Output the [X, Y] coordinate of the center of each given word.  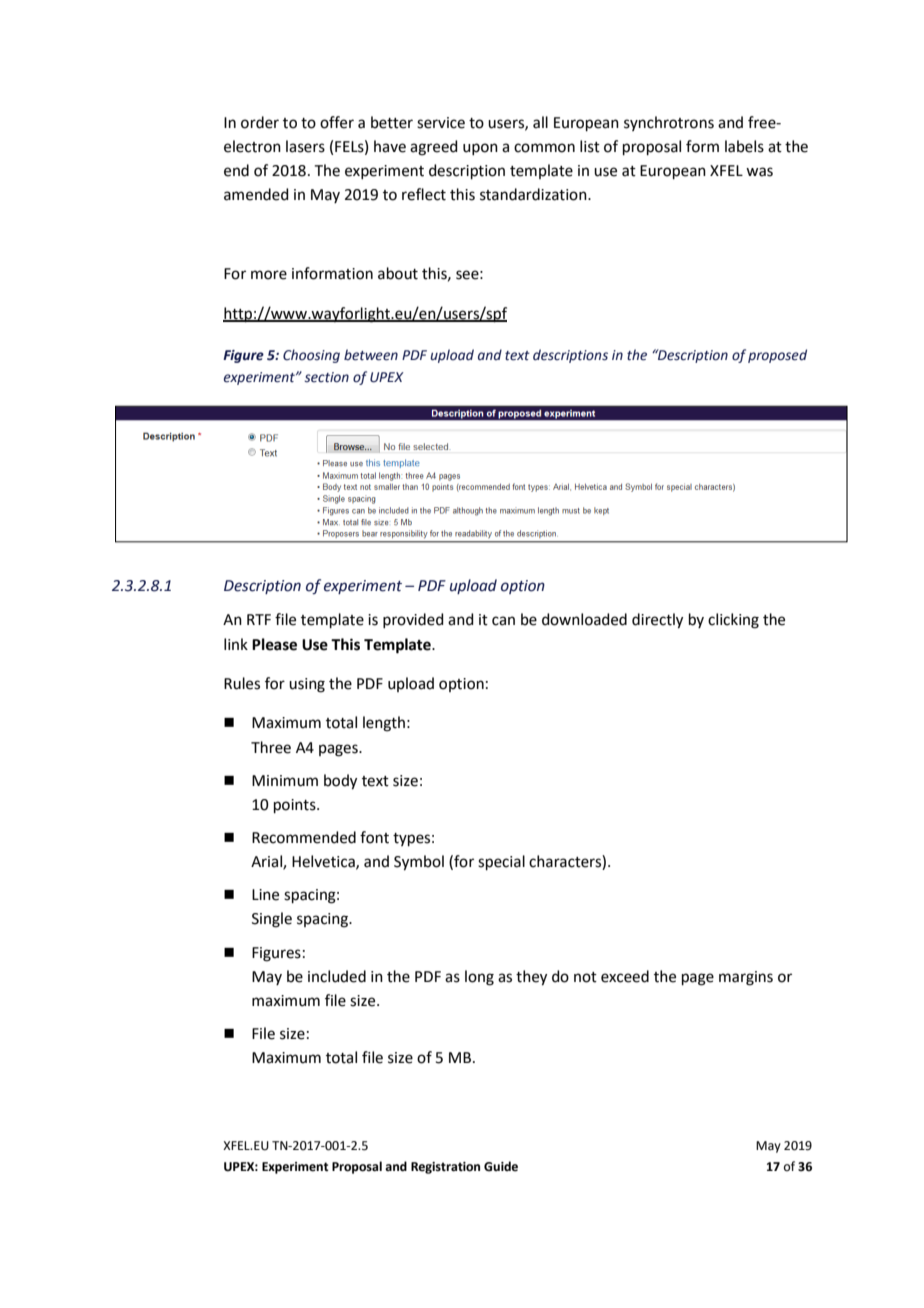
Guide [501, 1166]
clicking [733, 621]
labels [744, 146]
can [503, 621]
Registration [445, 1168]
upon [480, 149]
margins [746, 978]
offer [337, 122]
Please [274, 644]
